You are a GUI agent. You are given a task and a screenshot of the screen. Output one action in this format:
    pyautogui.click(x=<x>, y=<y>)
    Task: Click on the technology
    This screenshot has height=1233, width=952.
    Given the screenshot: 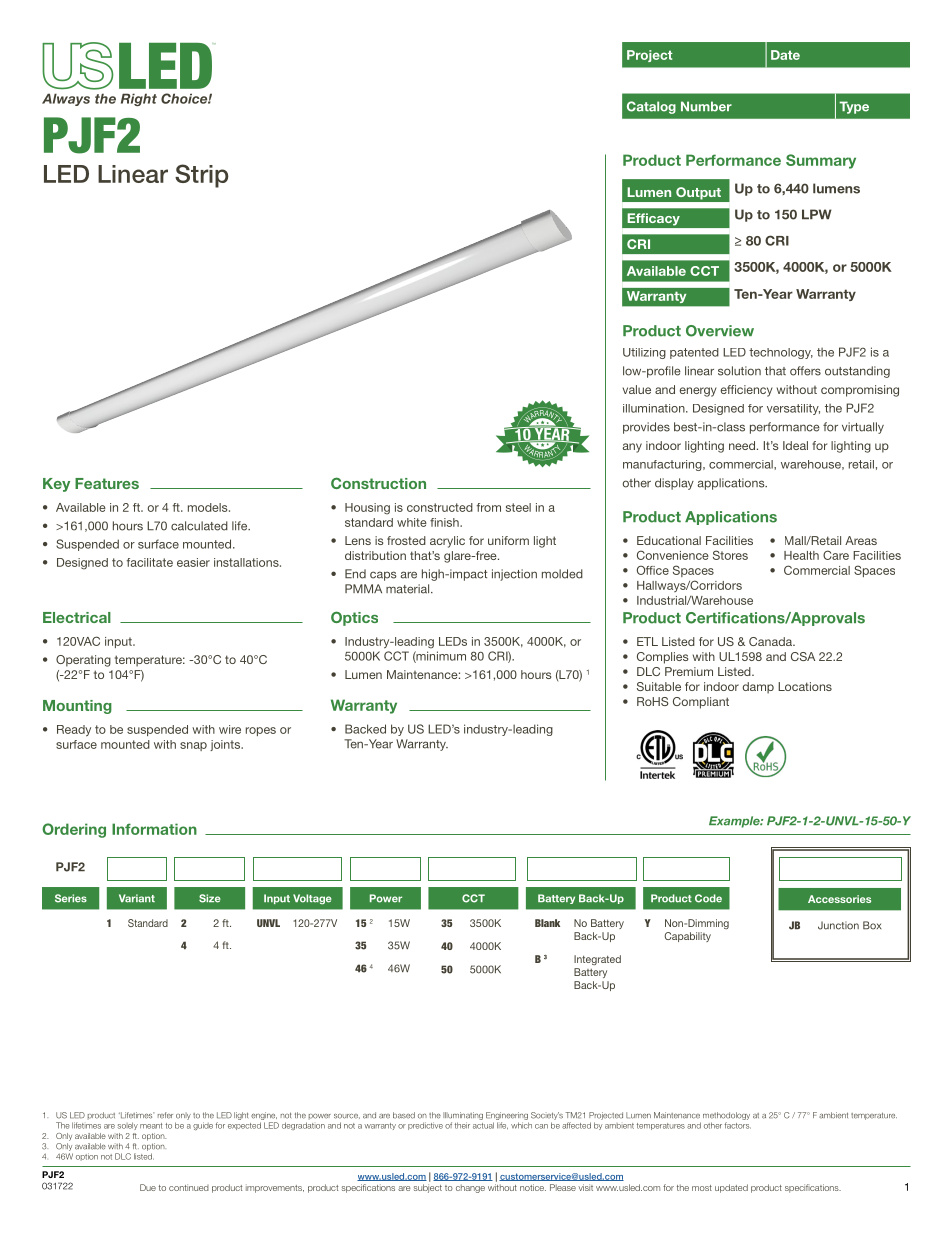 What is the action you would take?
    pyautogui.click(x=781, y=353)
